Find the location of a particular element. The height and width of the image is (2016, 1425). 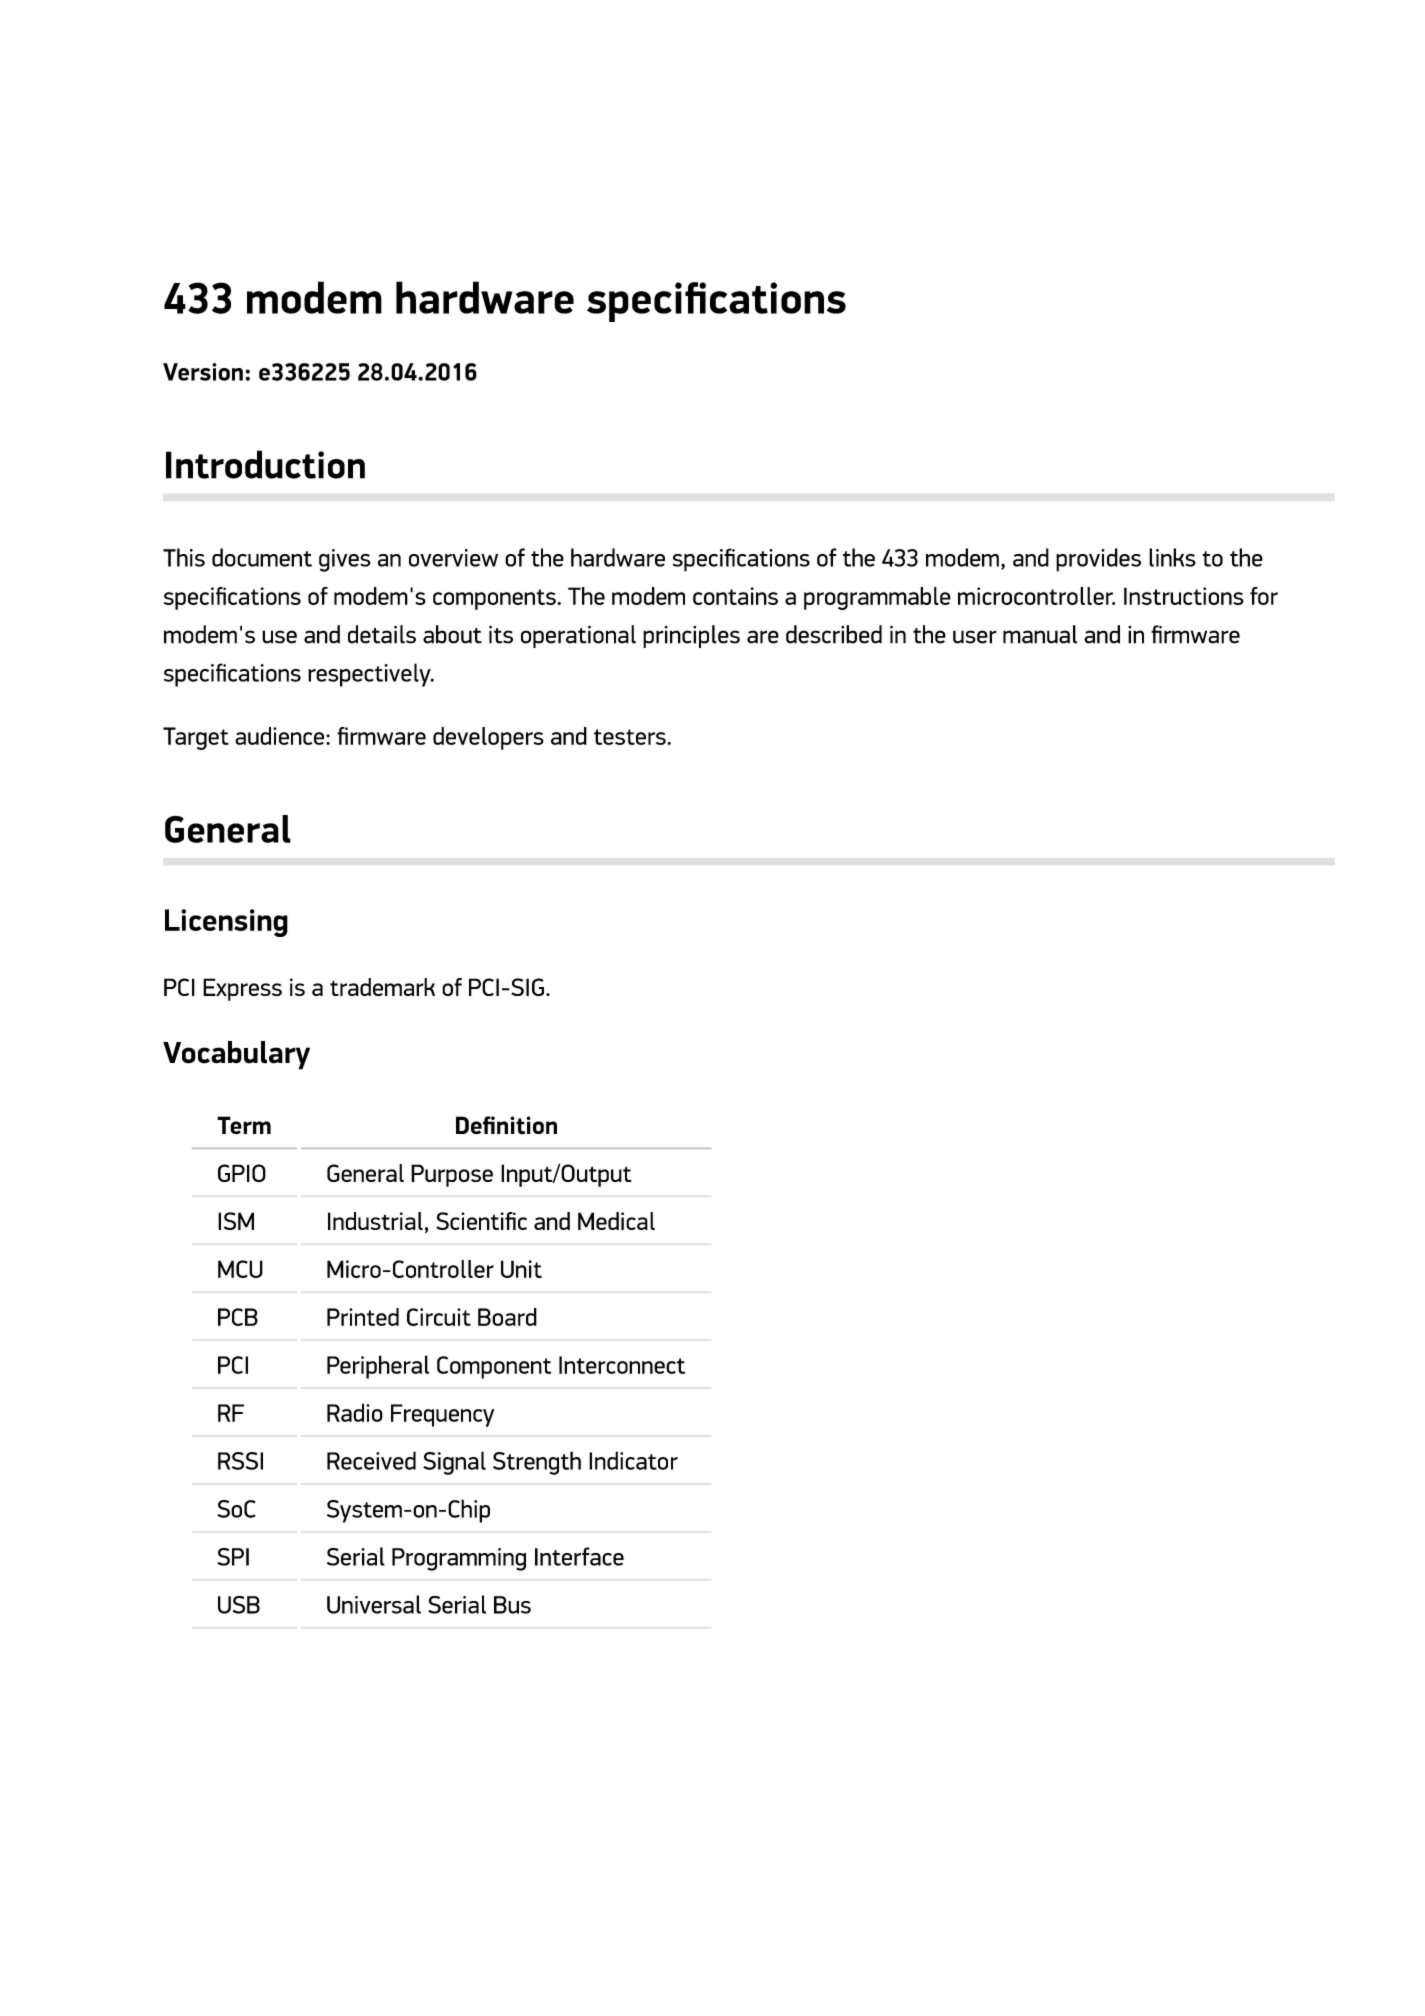

links is located at coordinates (1172, 557).
